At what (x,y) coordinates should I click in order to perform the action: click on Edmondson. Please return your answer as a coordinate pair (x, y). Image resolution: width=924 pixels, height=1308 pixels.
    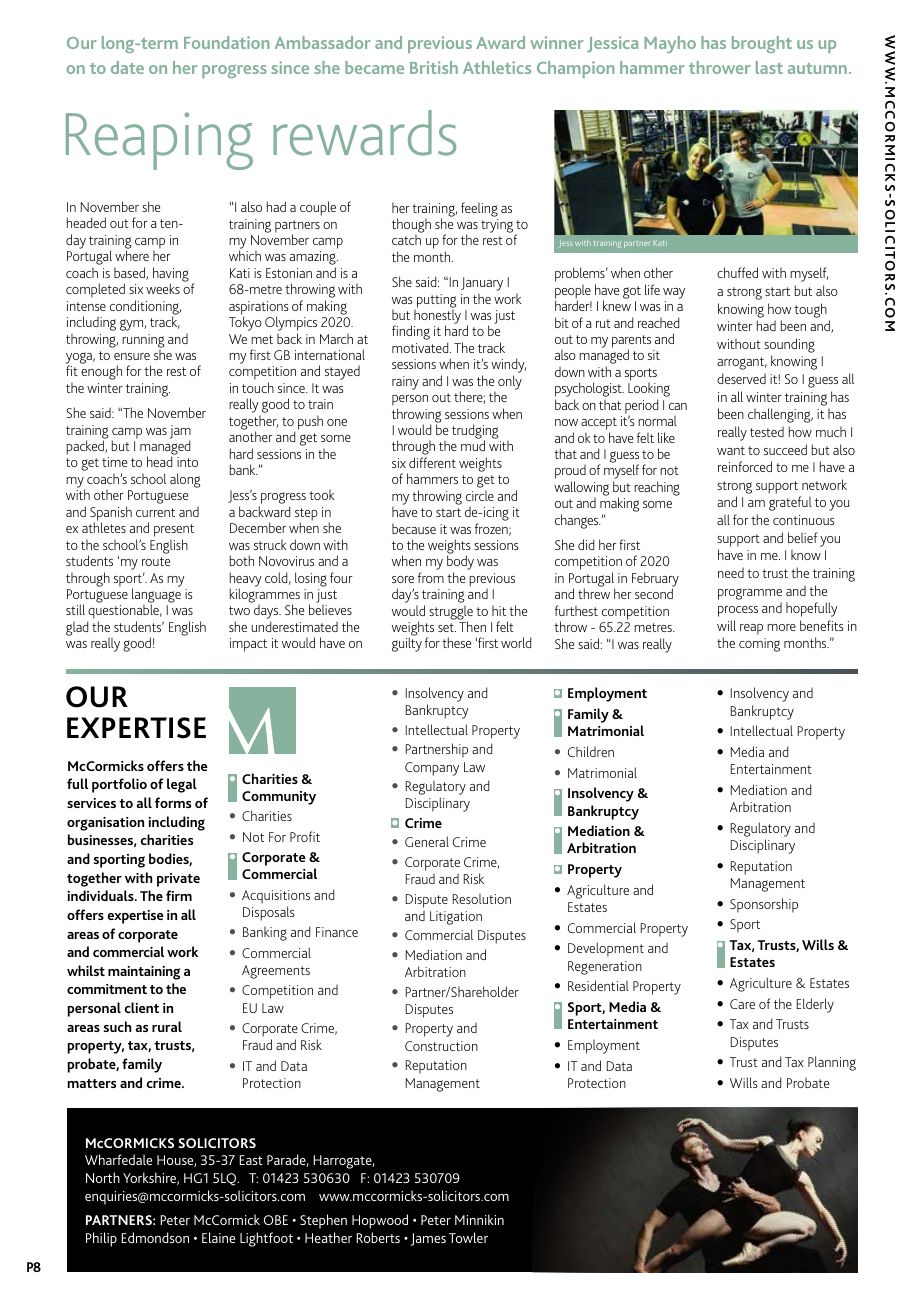
    Looking at the image, I should click on (155, 1237).
